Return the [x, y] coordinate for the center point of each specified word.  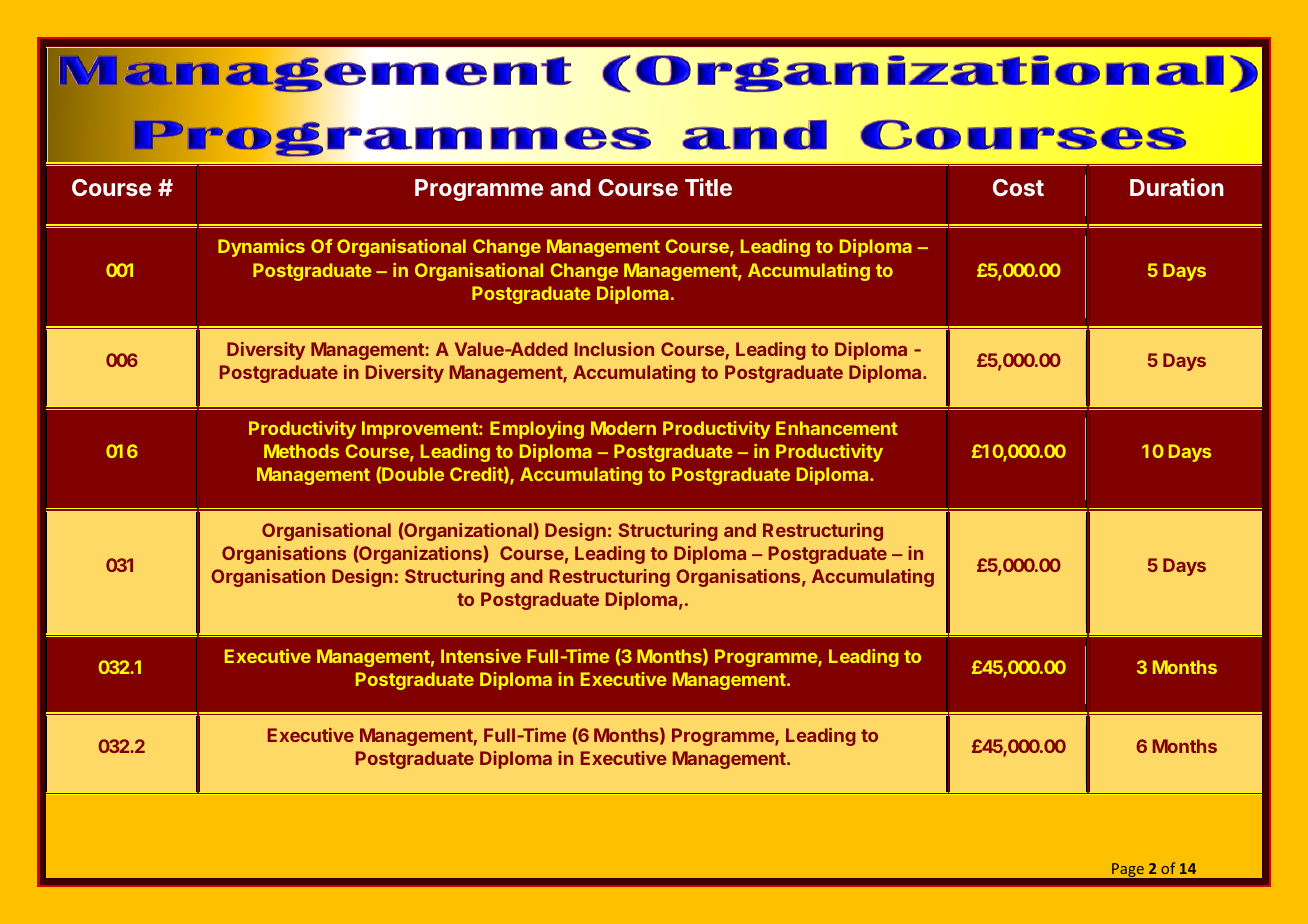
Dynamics [261, 248]
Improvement [421, 430]
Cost [1018, 187]
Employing [537, 430]
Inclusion [614, 349]
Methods [301, 451]
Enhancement [837, 428]
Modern [623, 428]
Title [708, 187]
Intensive [481, 656]
